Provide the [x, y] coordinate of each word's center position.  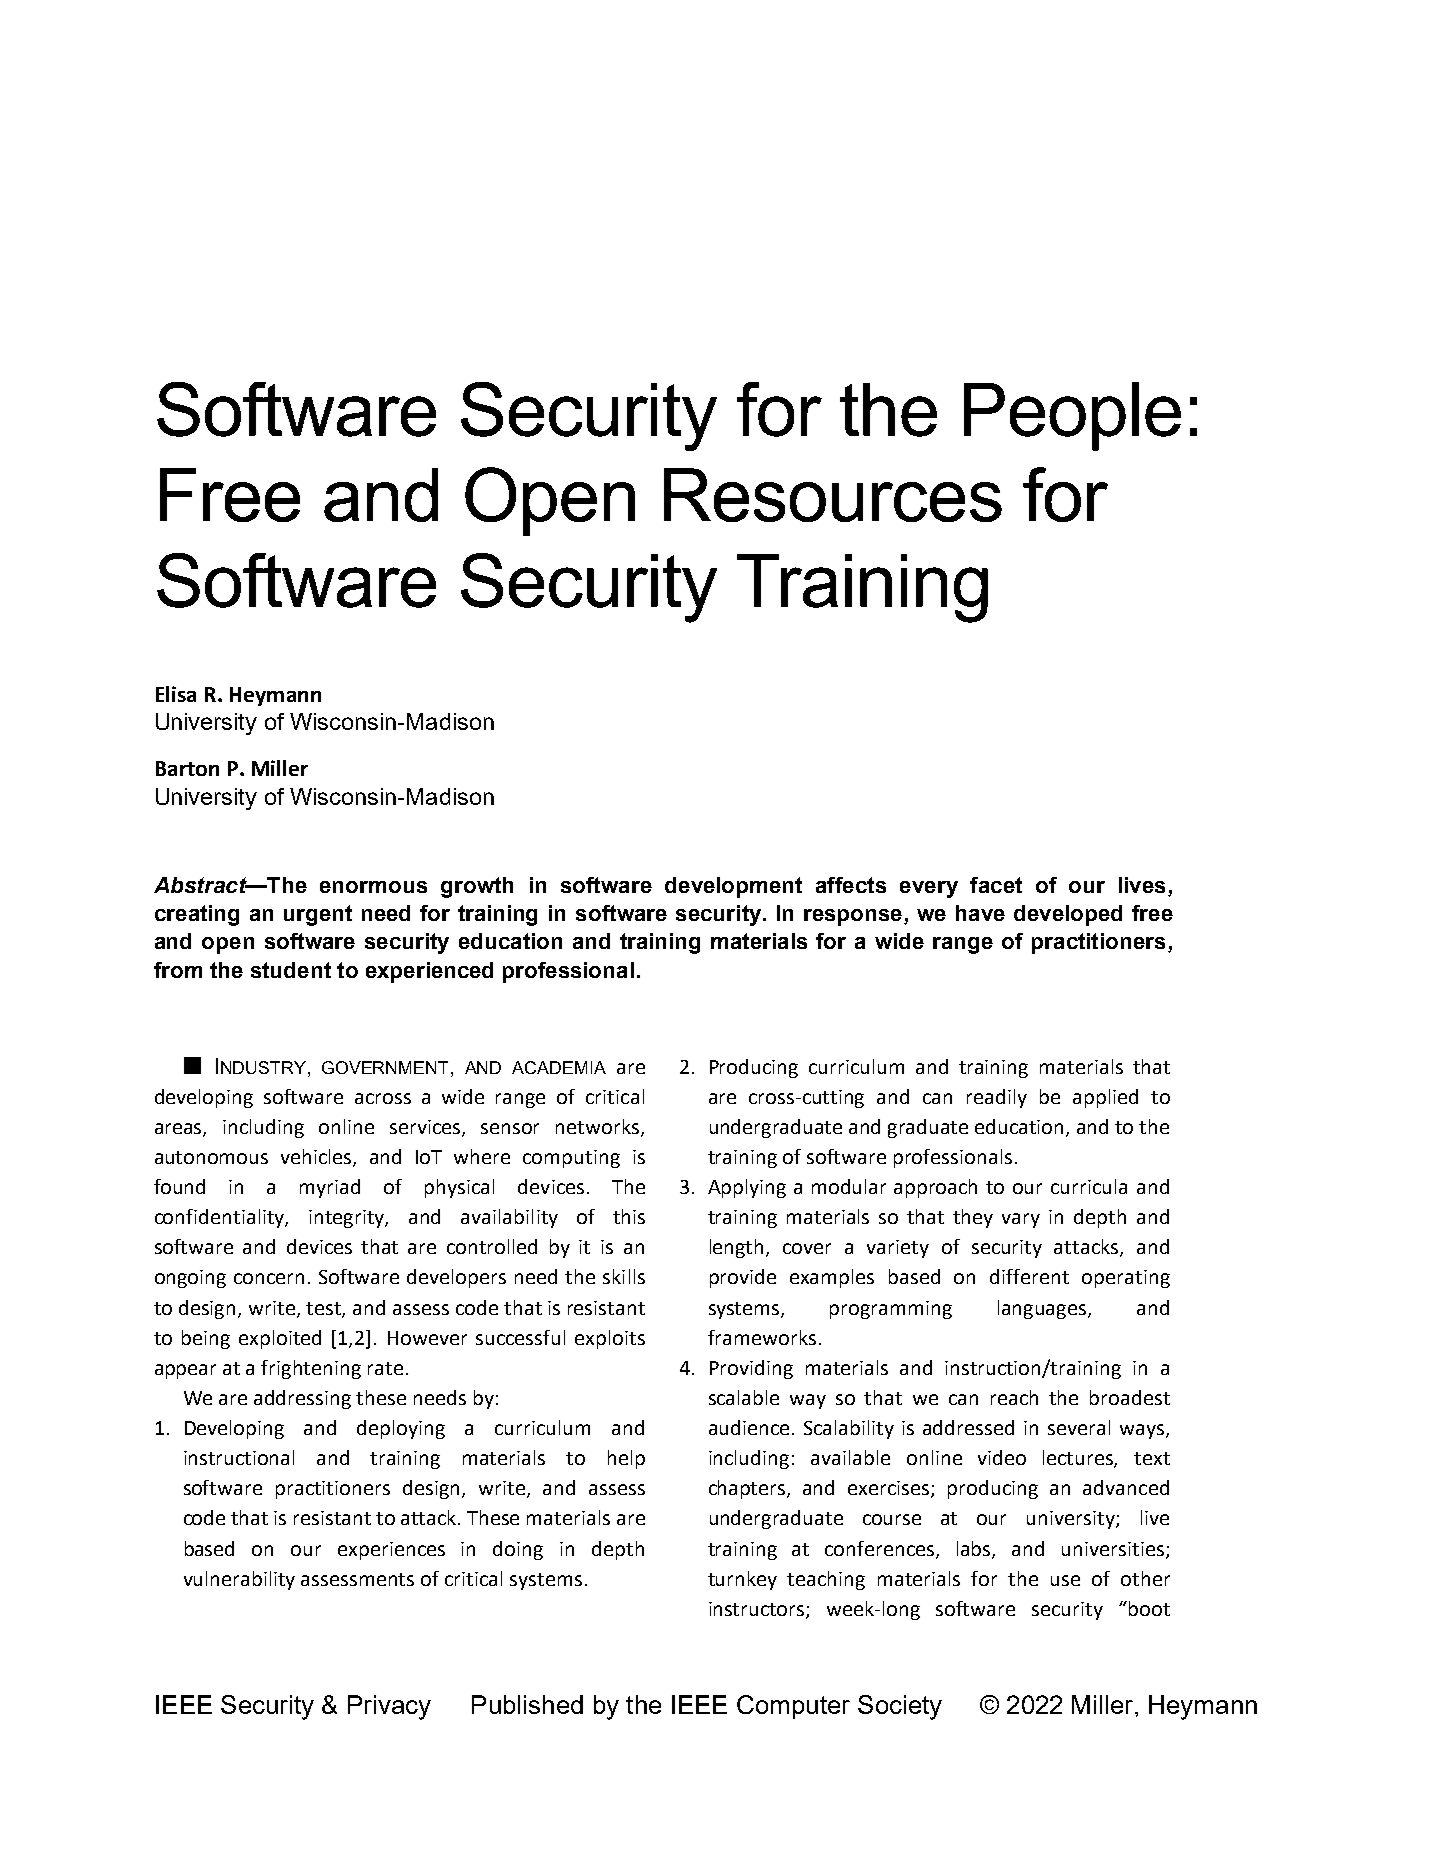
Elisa [176, 694]
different [1029, 1276]
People [1072, 416]
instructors [758, 1610]
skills [624, 1276]
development [733, 887]
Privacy [389, 1707]
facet [996, 885]
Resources [833, 495]
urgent [318, 915]
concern [269, 1278]
